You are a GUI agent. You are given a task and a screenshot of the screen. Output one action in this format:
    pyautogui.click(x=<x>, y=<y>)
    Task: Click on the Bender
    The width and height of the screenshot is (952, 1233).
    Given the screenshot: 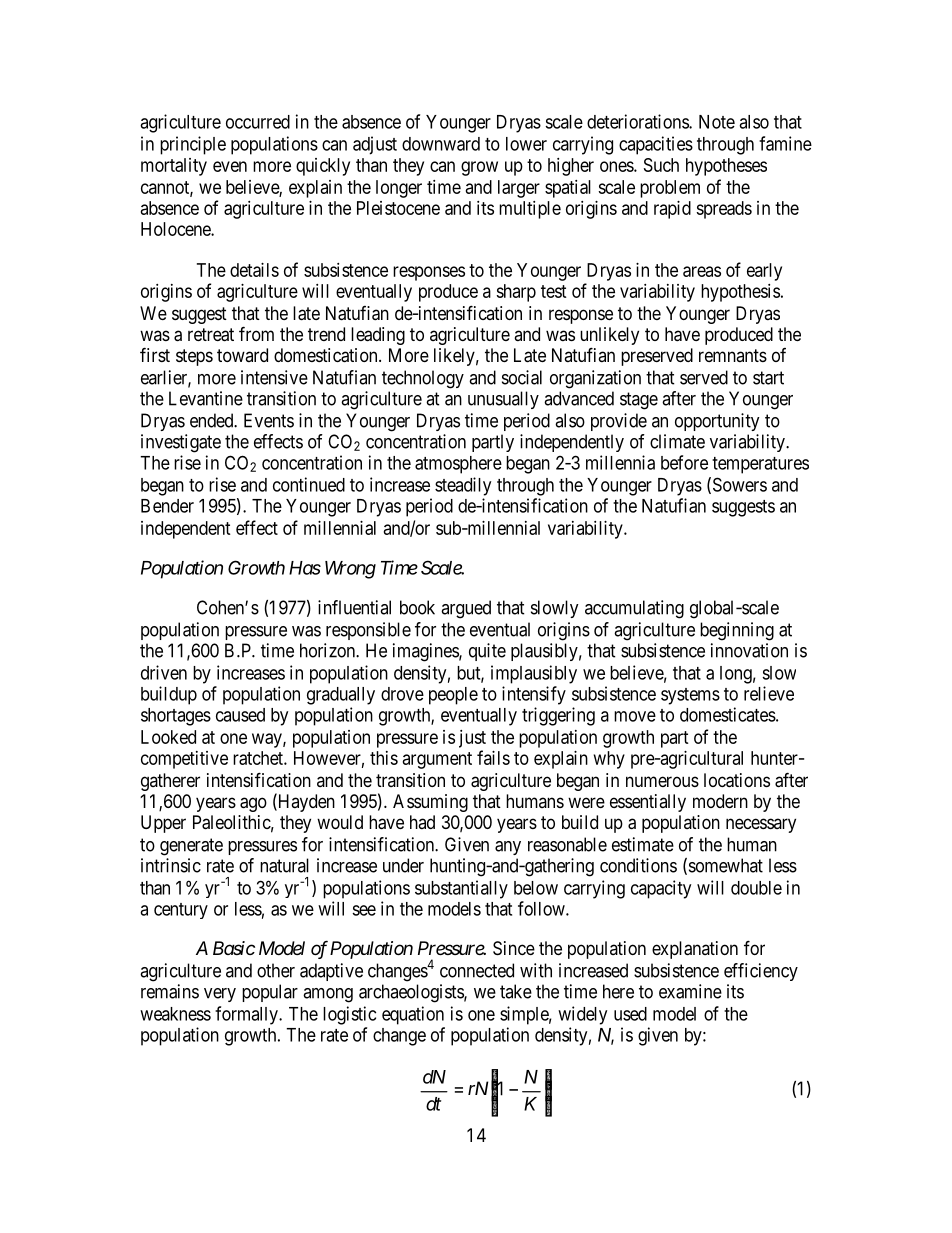 What is the action you would take?
    pyautogui.click(x=167, y=506)
